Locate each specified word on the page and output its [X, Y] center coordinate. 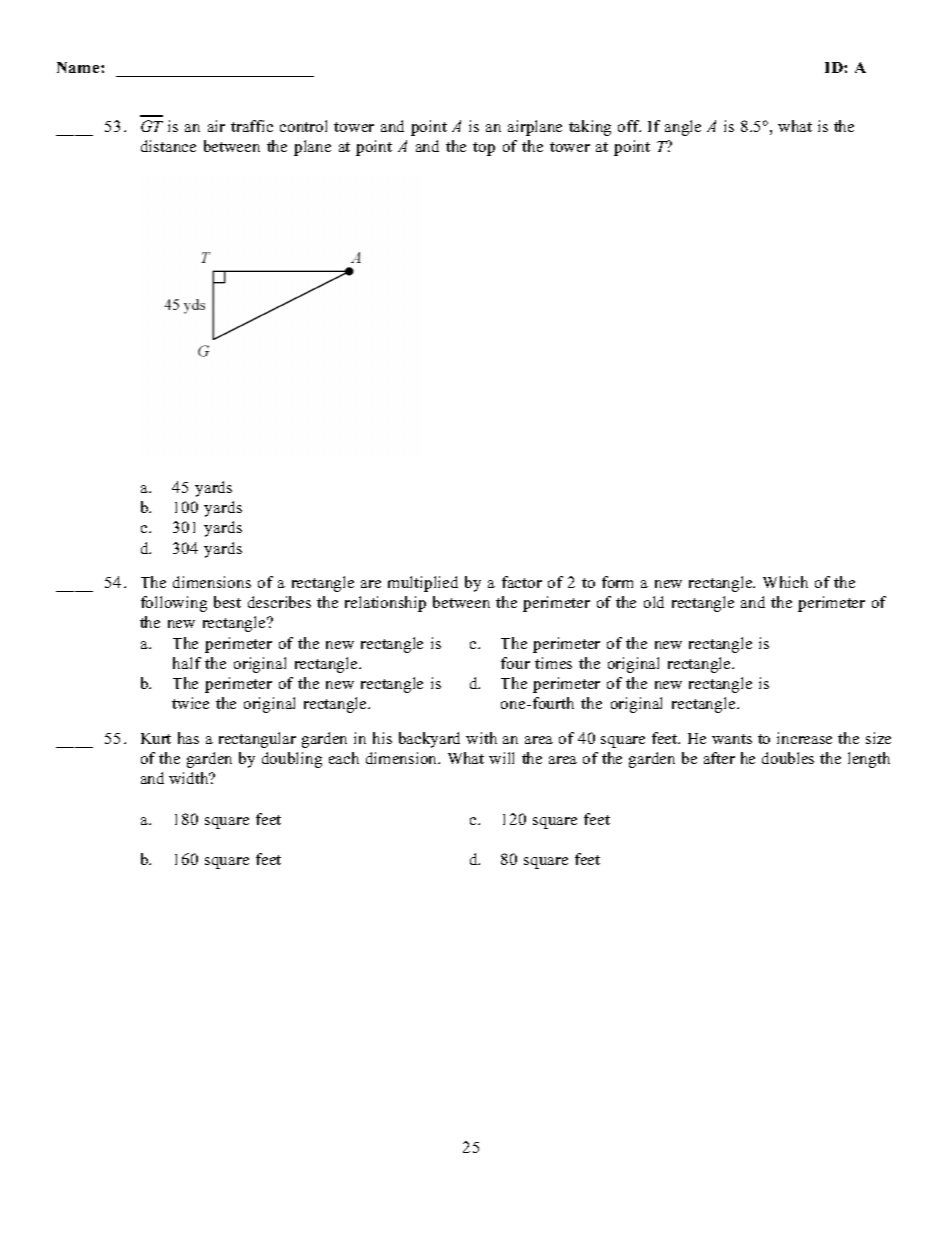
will [501, 758]
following [174, 604]
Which [785, 582]
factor [522, 582]
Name [79, 67]
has [188, 738]
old [654, 602]
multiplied [423, 584]
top [484, 149]
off [629, 126]
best [227, 602]
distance [168, 146]
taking [590, 128]
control [303, 126]
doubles [788, 758]
